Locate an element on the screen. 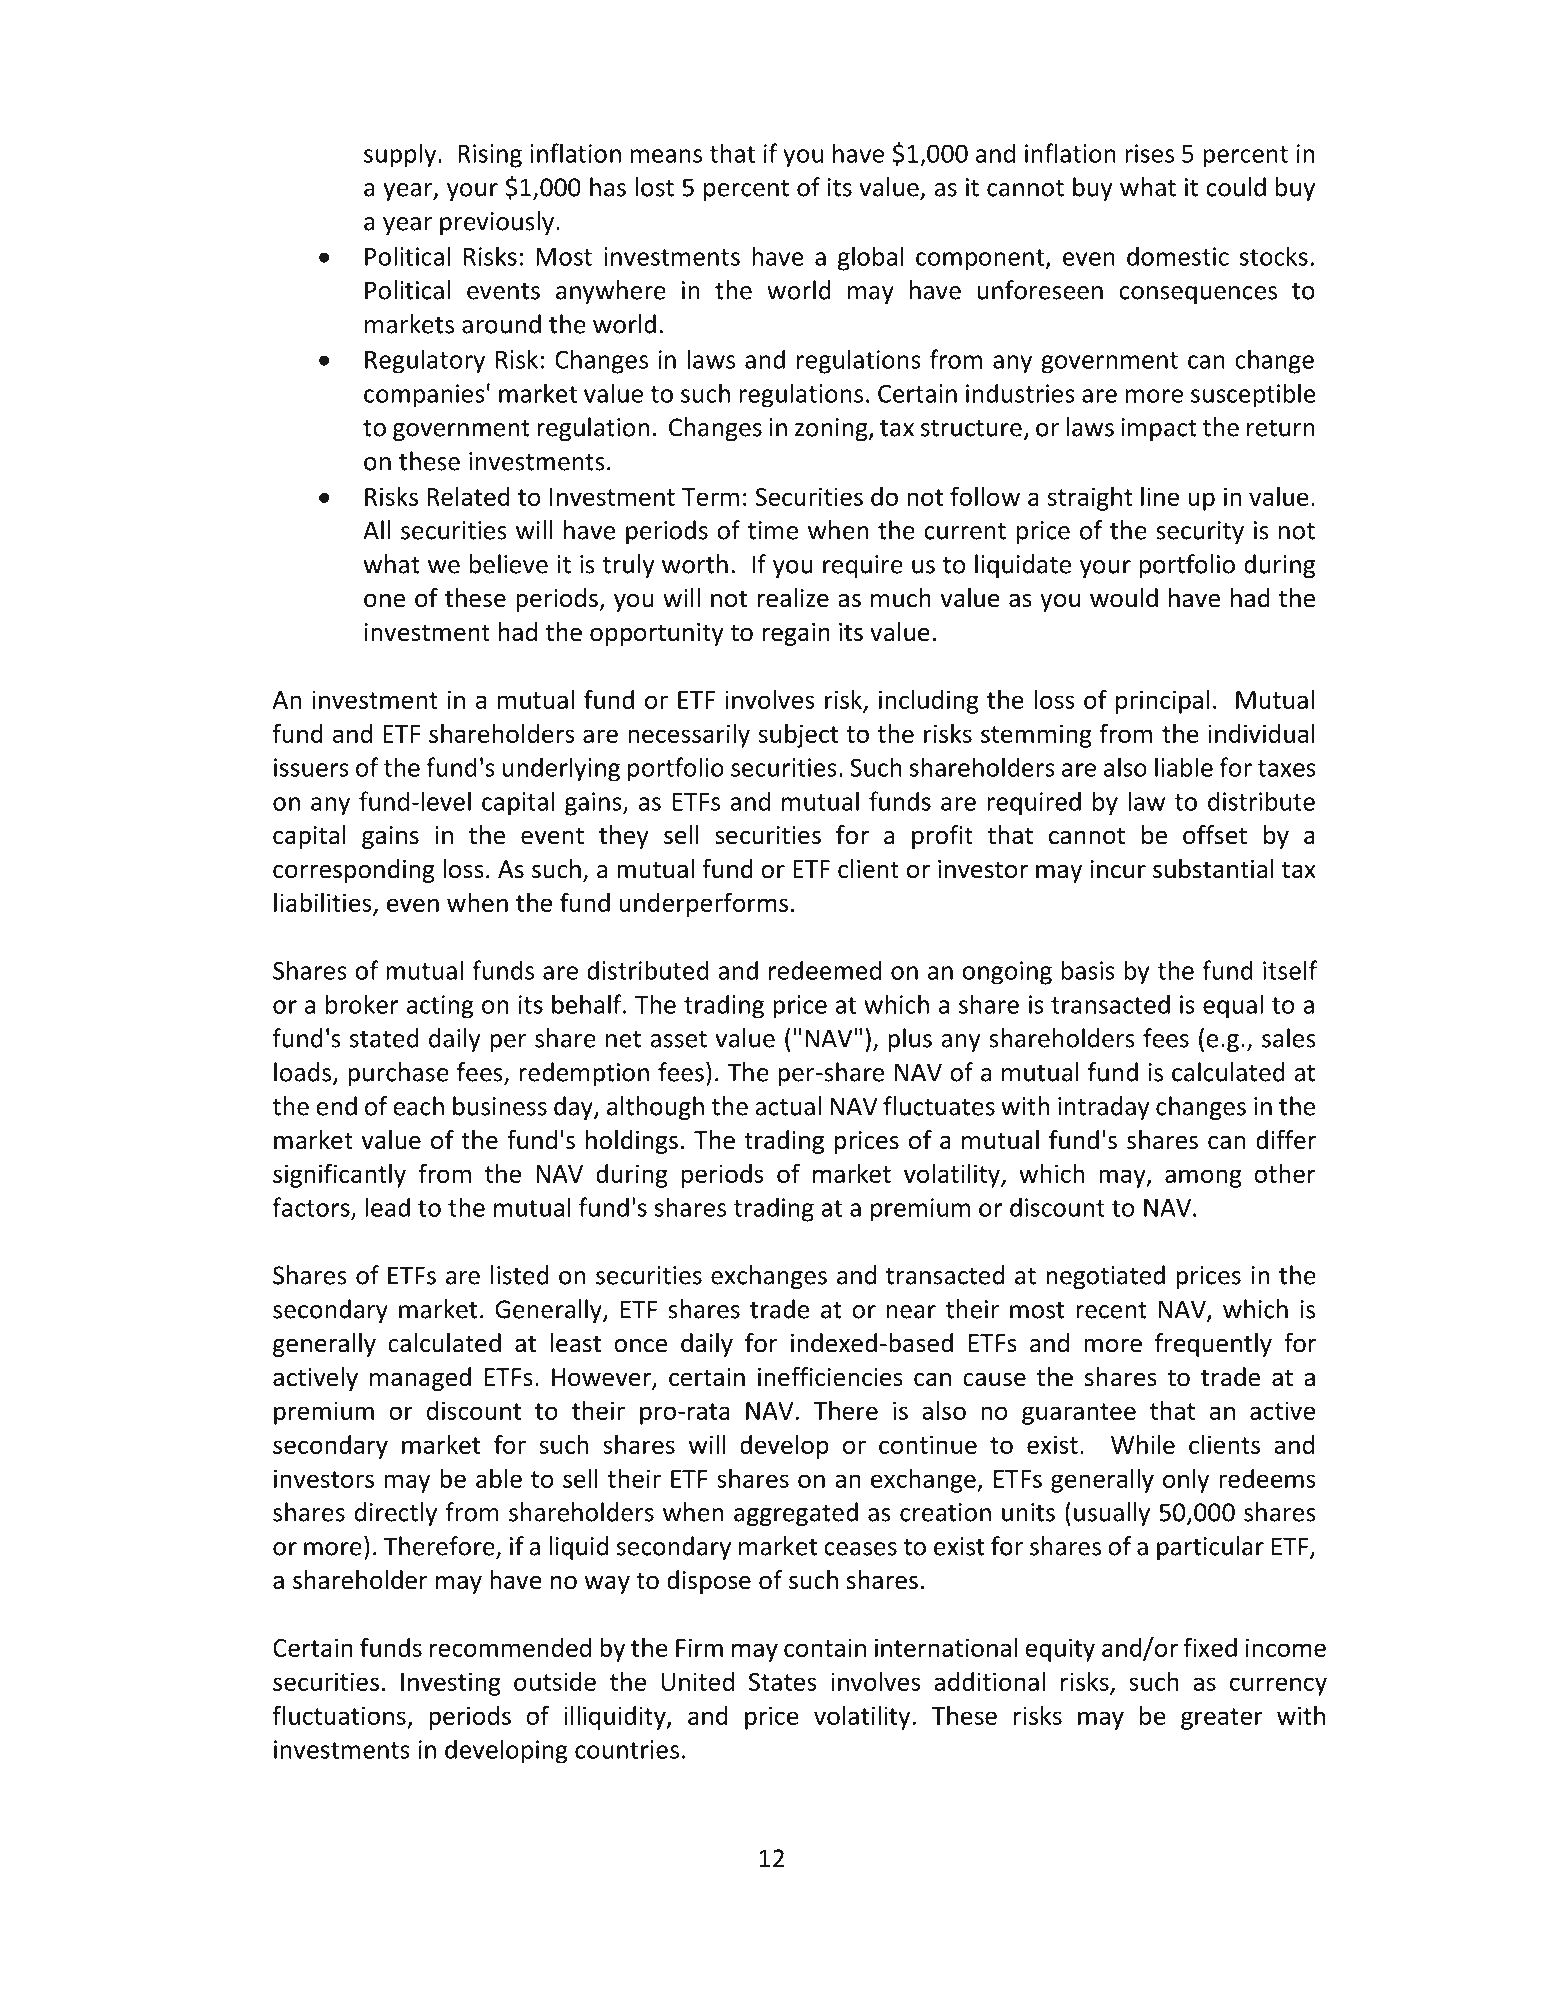  rises is located at coordinates (1149, 153).
